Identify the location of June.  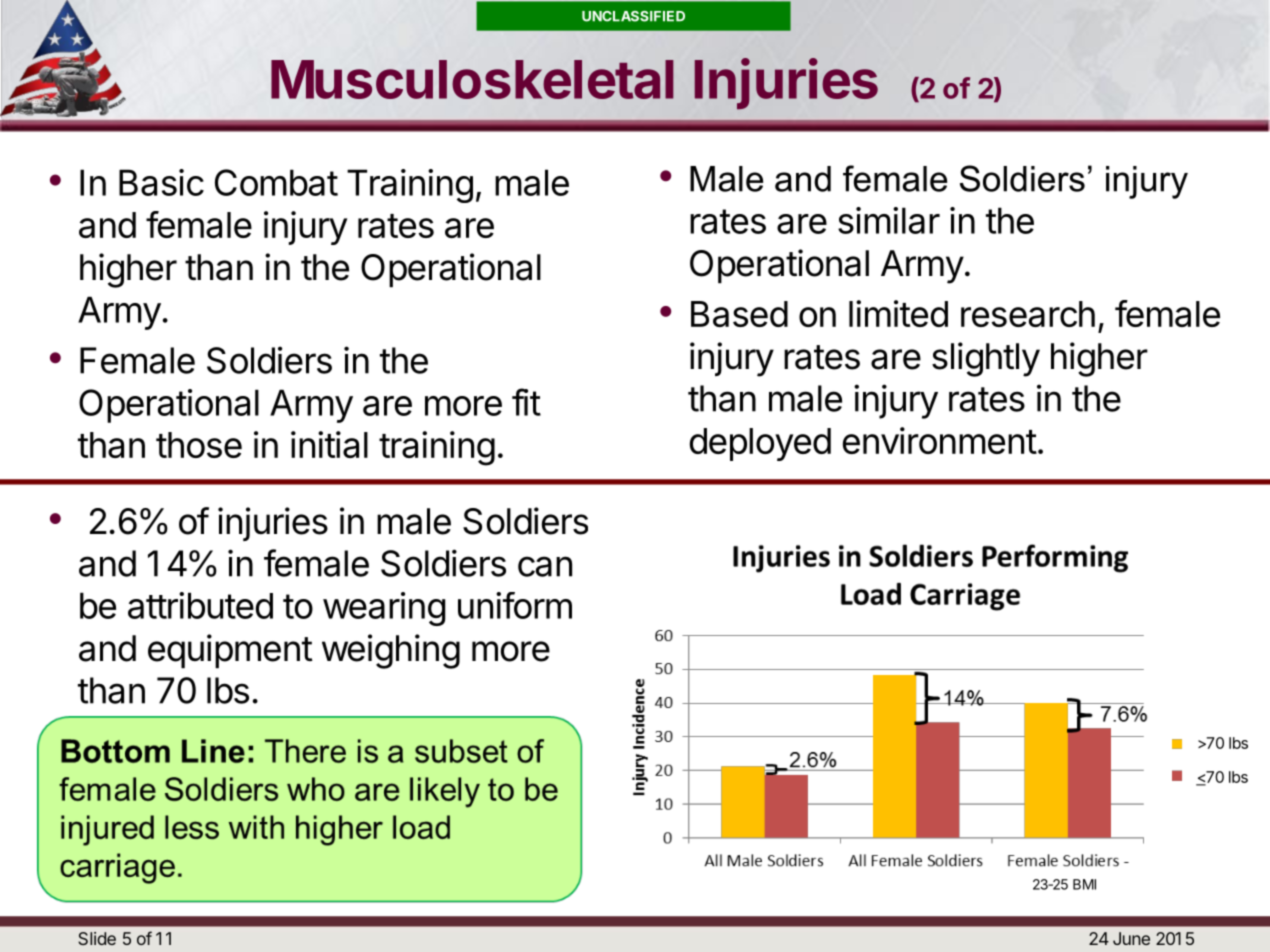
(1131, 938).
